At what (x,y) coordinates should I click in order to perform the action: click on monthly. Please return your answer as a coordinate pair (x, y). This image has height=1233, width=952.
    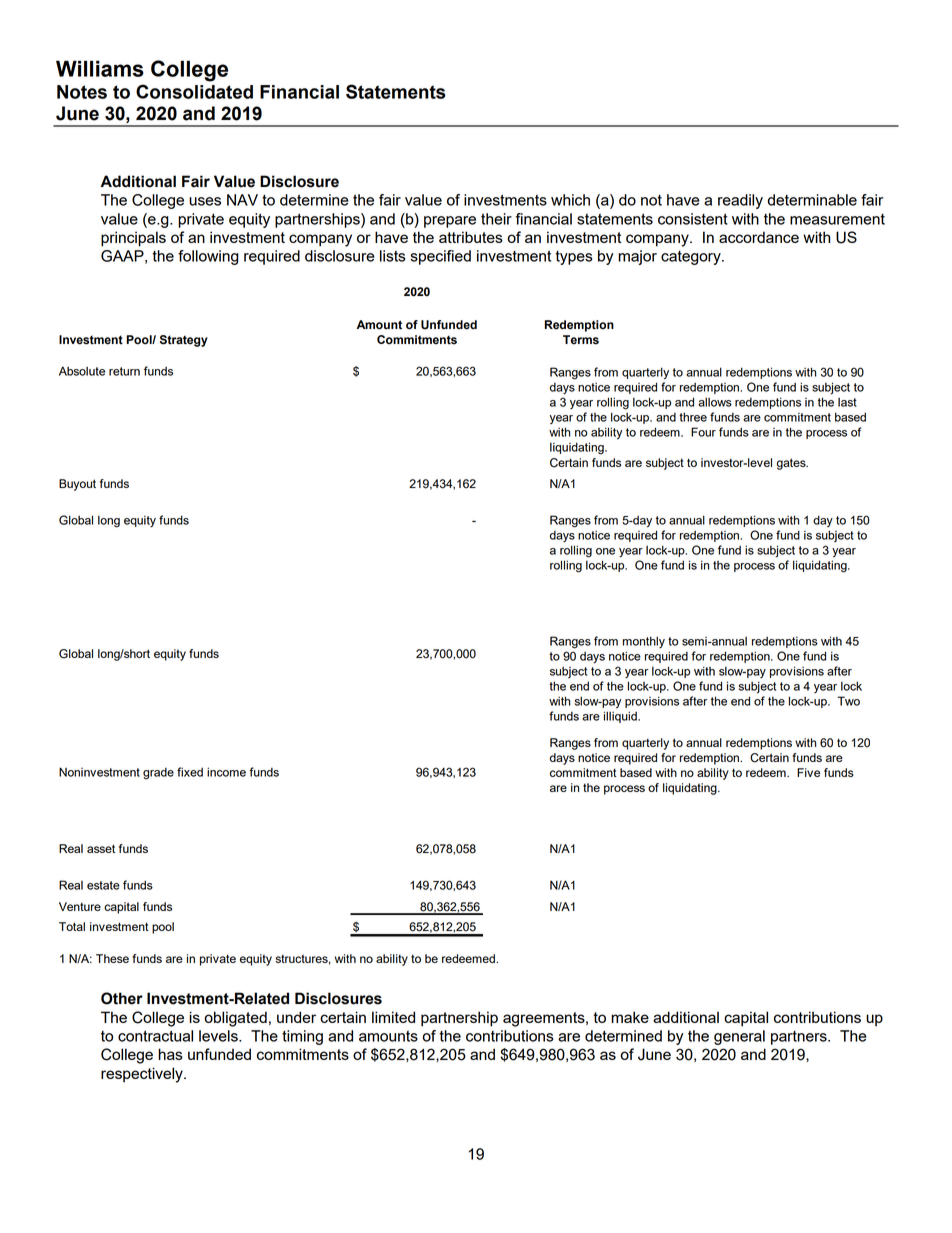
    Looking at the image, I should click on (644, 642).
